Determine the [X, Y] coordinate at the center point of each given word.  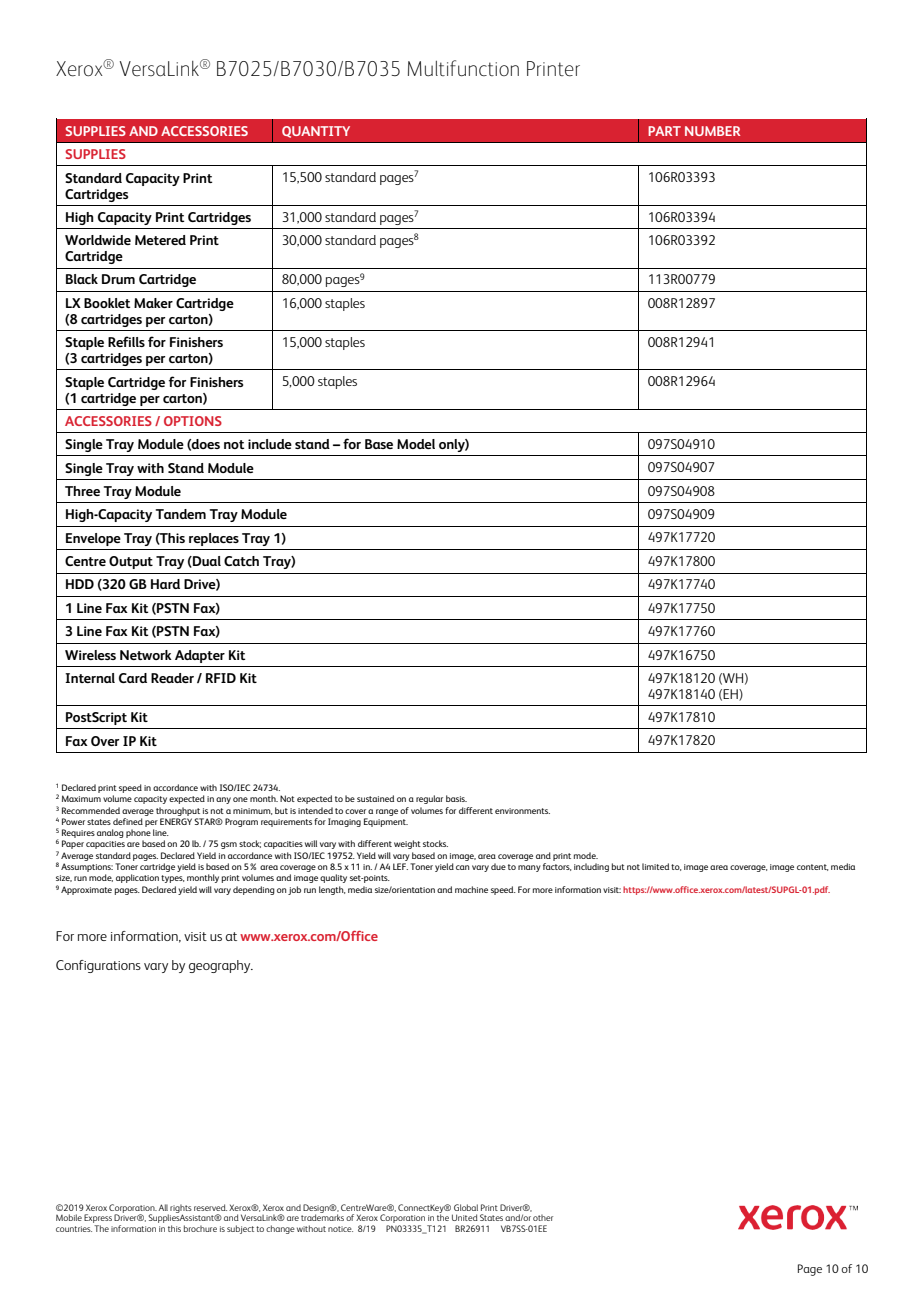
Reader [172, 678]
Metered [160, 240]
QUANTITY [316, 132]
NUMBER [712, 131]
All [163, 1207]
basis [456, 798]
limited [655, 866]
